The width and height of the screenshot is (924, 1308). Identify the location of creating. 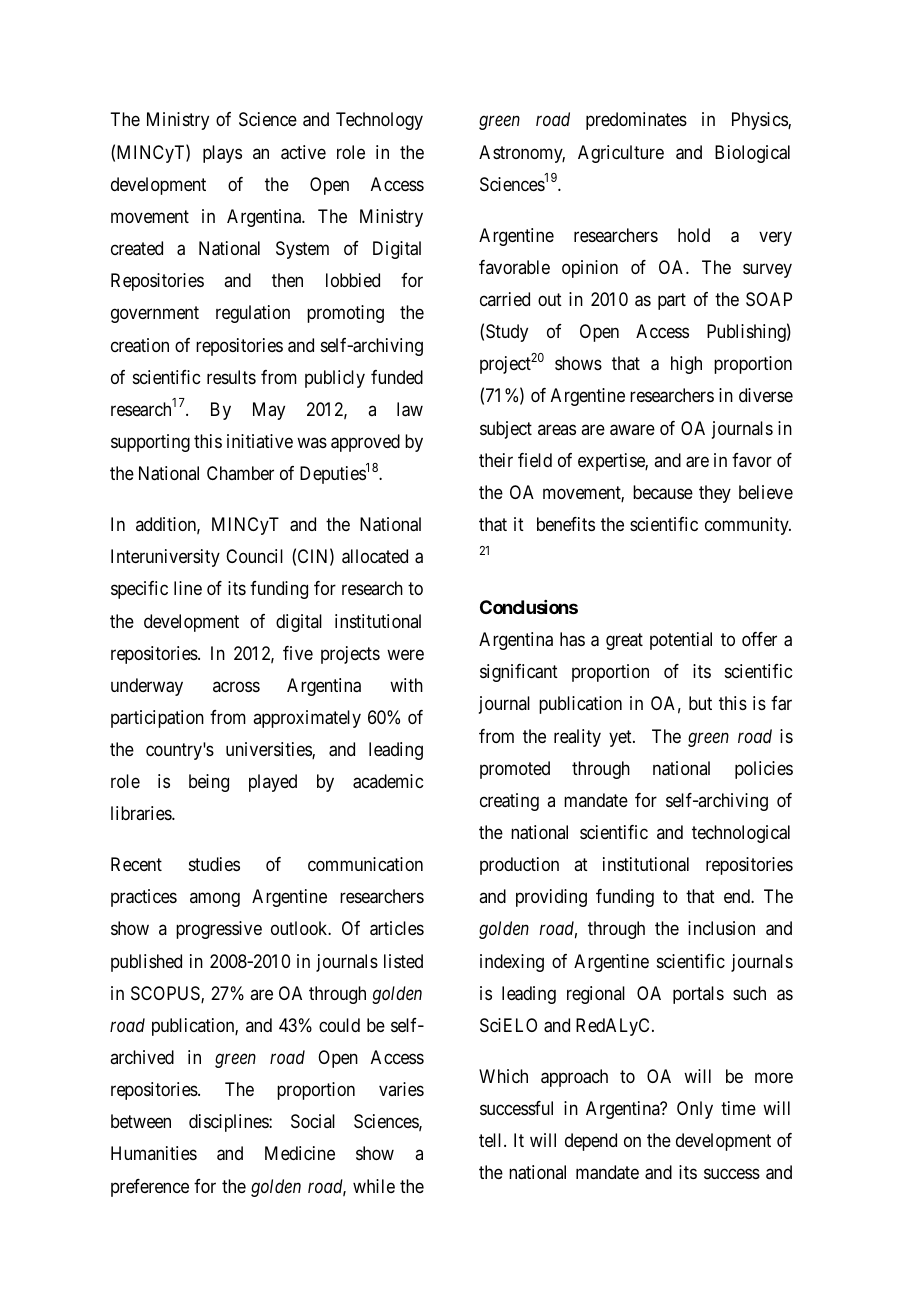
(509, 802).
